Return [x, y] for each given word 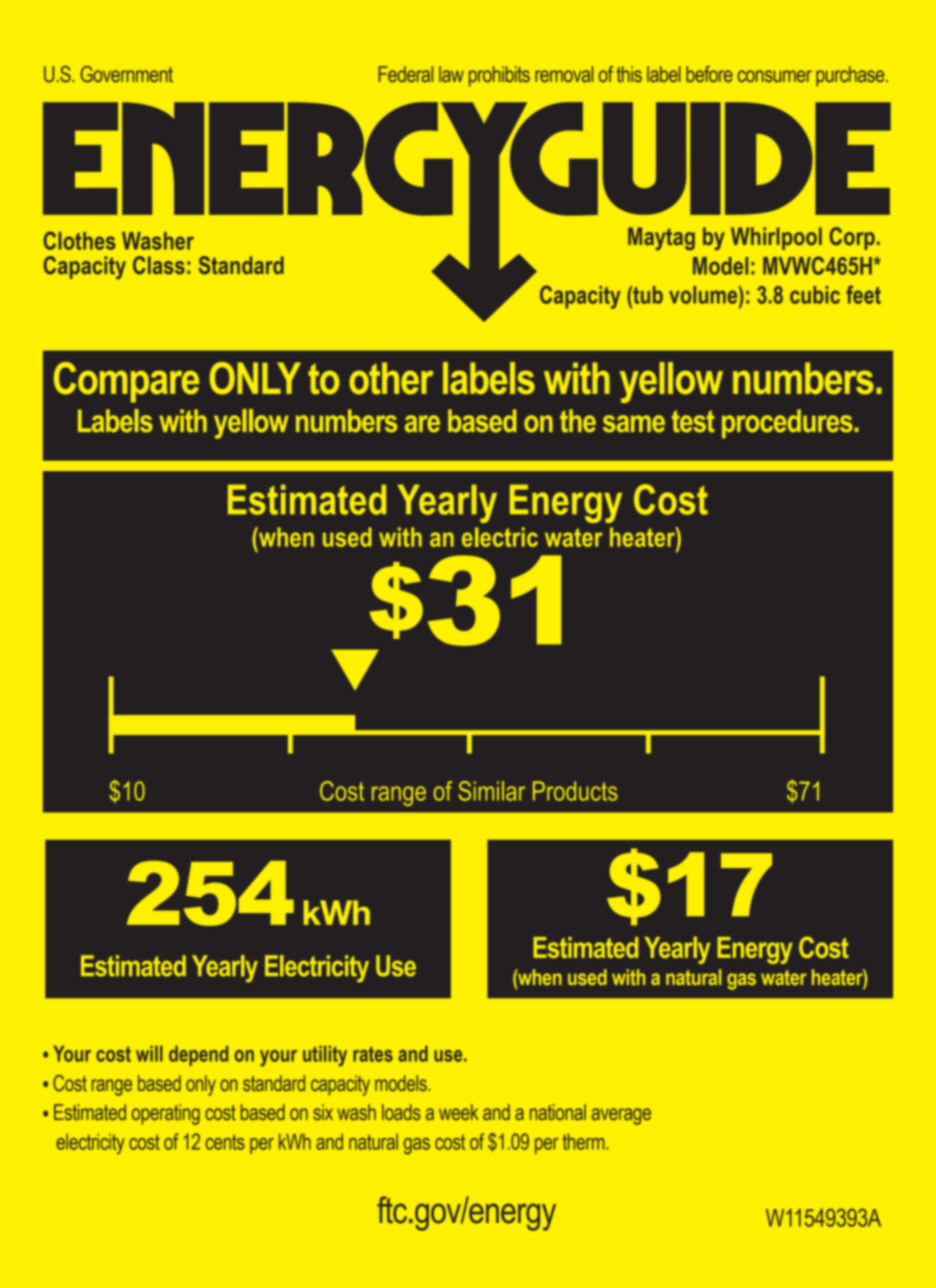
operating [166, 1114]
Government [127, 74]
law [451, 74]
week [458, 1112]
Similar [492, 791]
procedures [788, 424]
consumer [775, 76]
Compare [126, 382]
